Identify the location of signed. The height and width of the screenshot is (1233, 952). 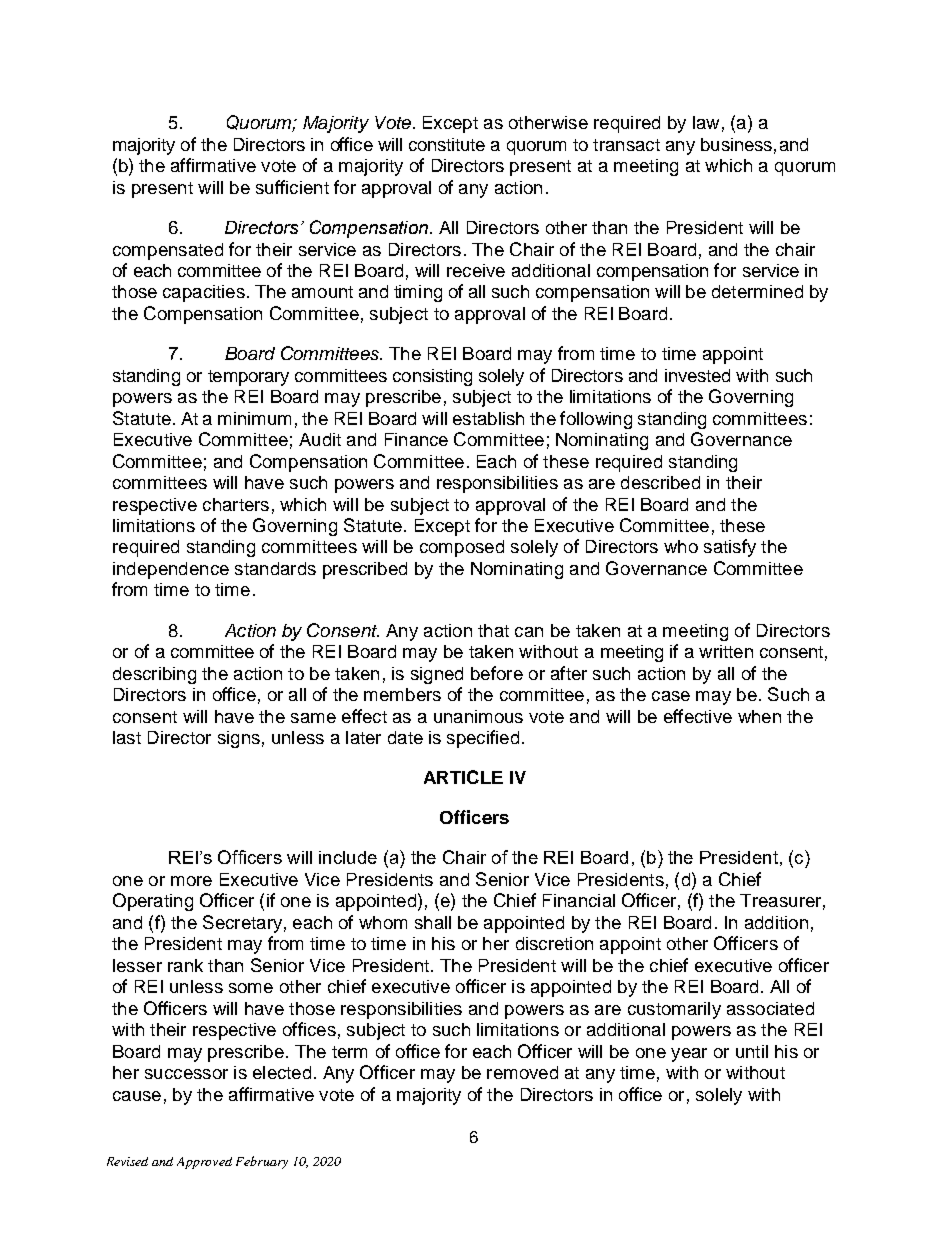
(437, 675).
